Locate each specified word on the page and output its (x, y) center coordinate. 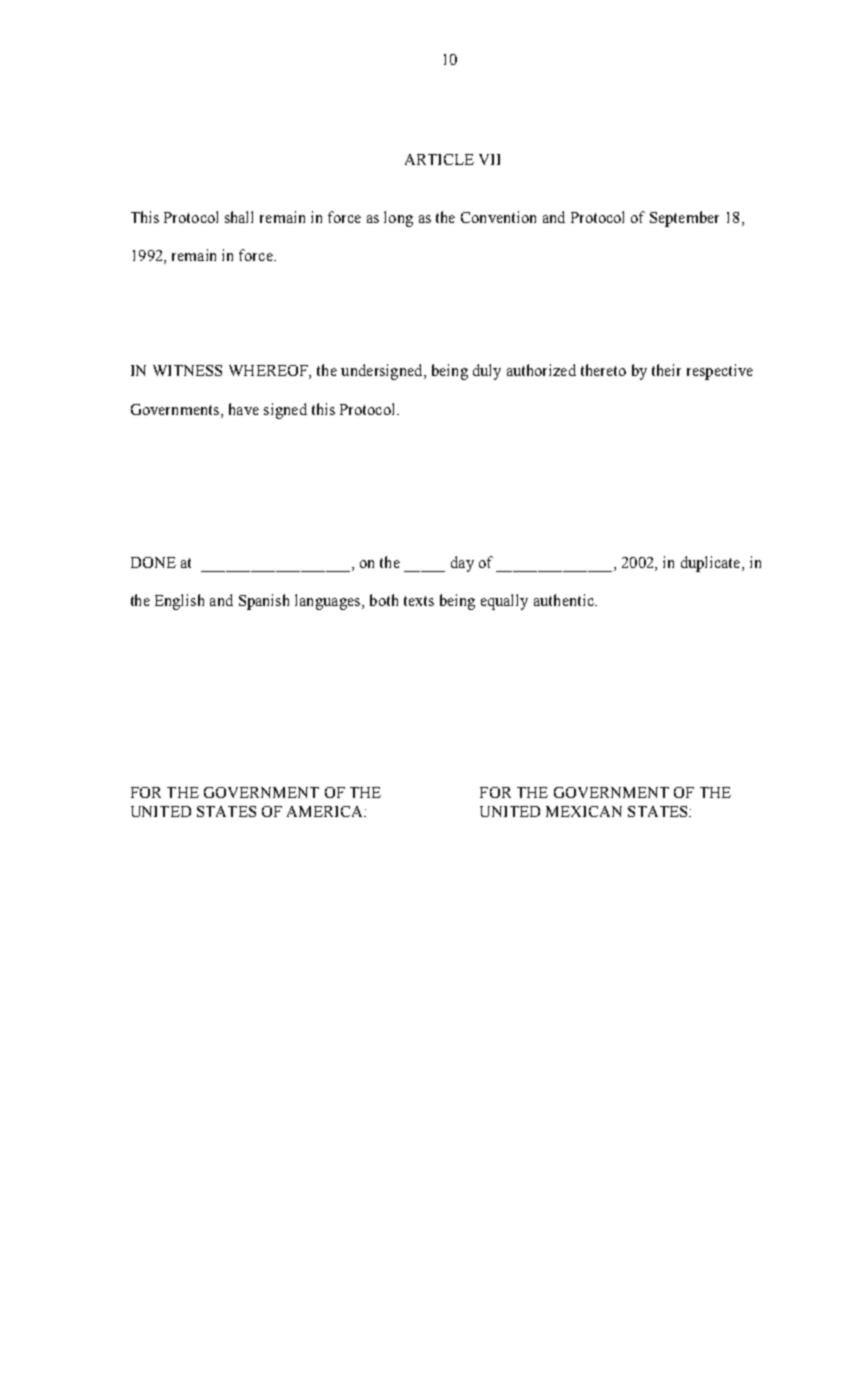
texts (419, 601)
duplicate (712, 564)
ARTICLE (439, 159)
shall (239, 217)
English (179, 602)
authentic (565, 600)
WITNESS (187, 370)
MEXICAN (584, 811)
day (462, 564)
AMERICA (326, 811)
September (684, 219)
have (244, 409)
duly (487, 372)
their (666, 370)
